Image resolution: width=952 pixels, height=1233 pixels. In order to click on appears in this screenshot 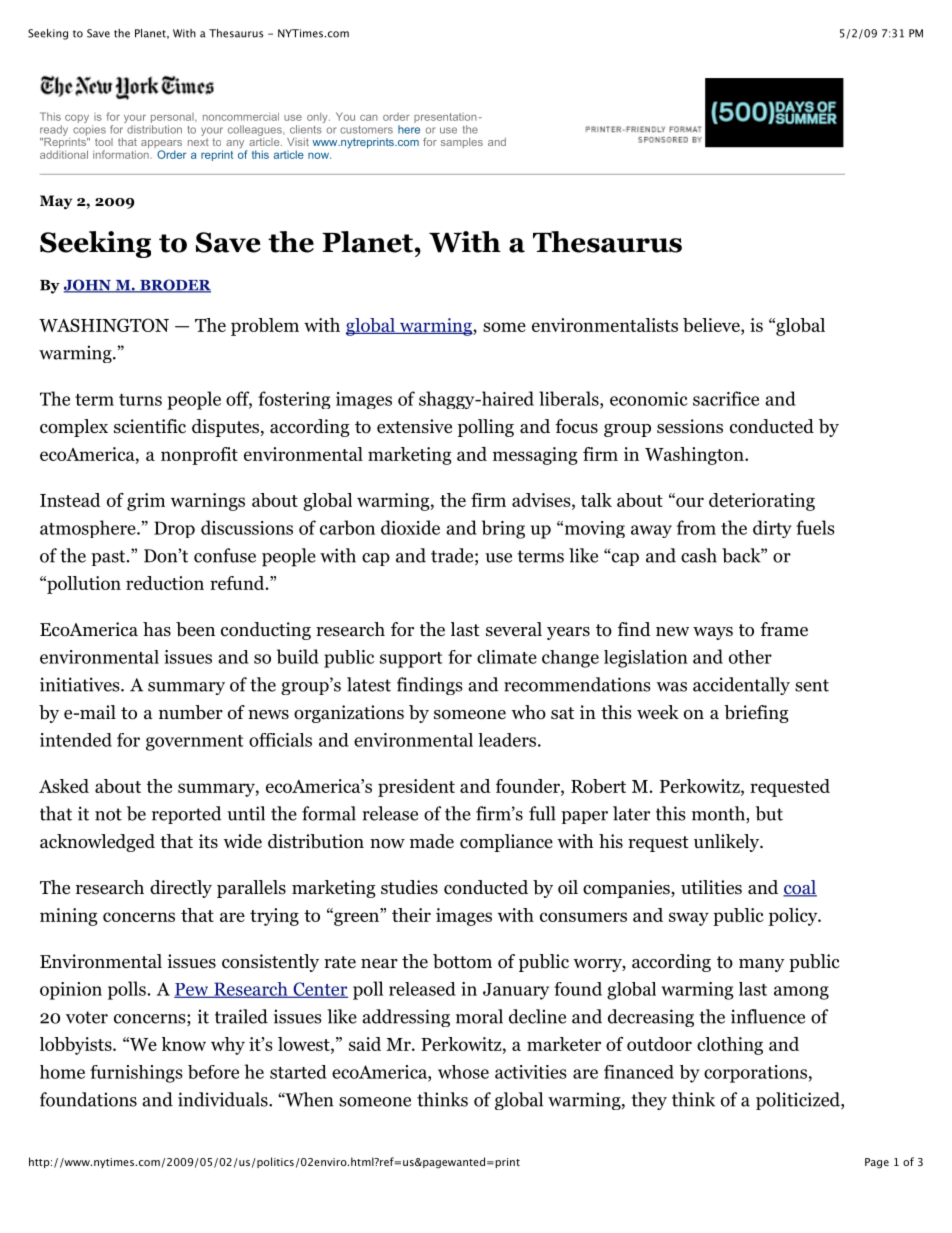, I will do `click(161, 145)`.
